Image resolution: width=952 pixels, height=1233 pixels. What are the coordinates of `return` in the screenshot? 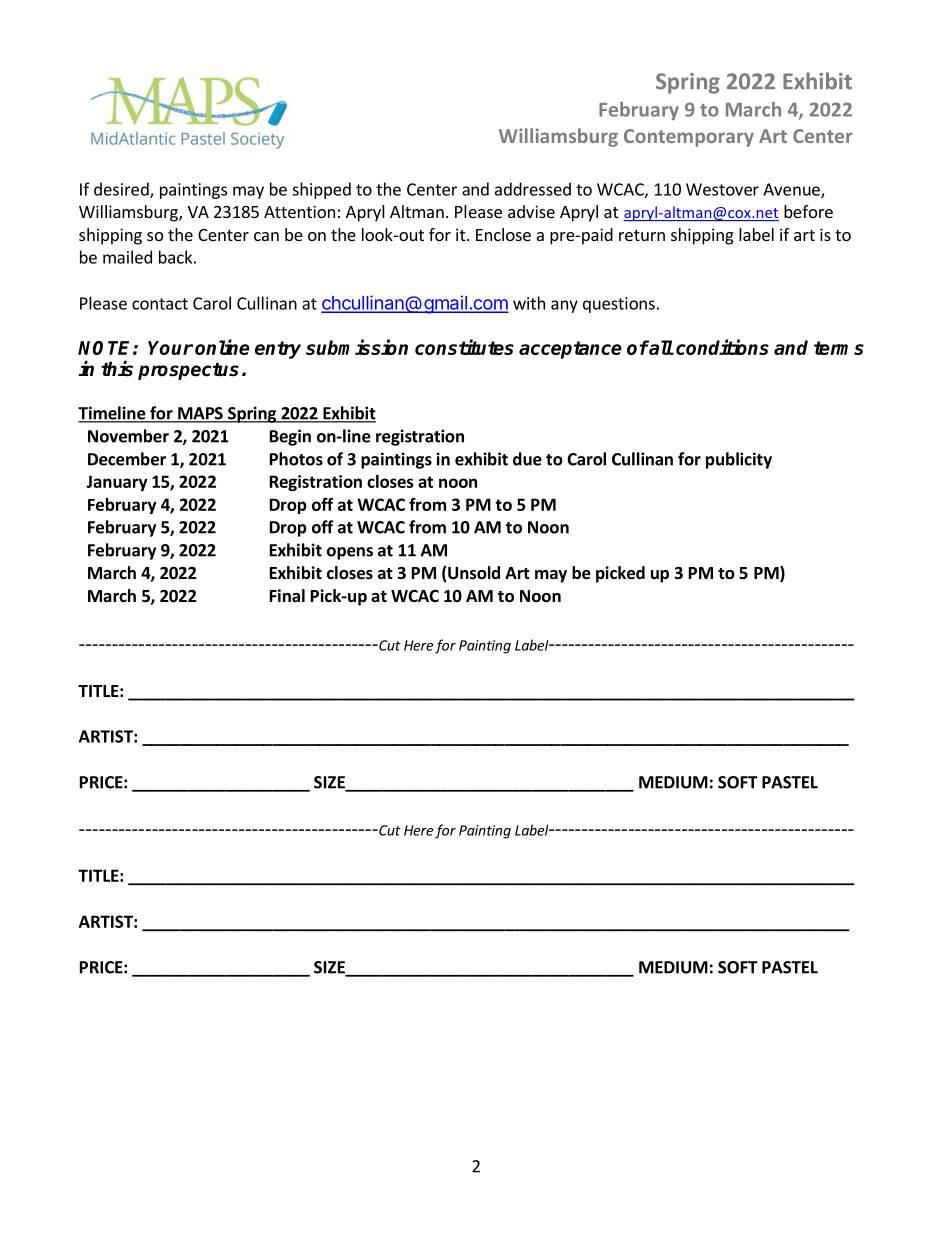 It's located at (642, 235).
